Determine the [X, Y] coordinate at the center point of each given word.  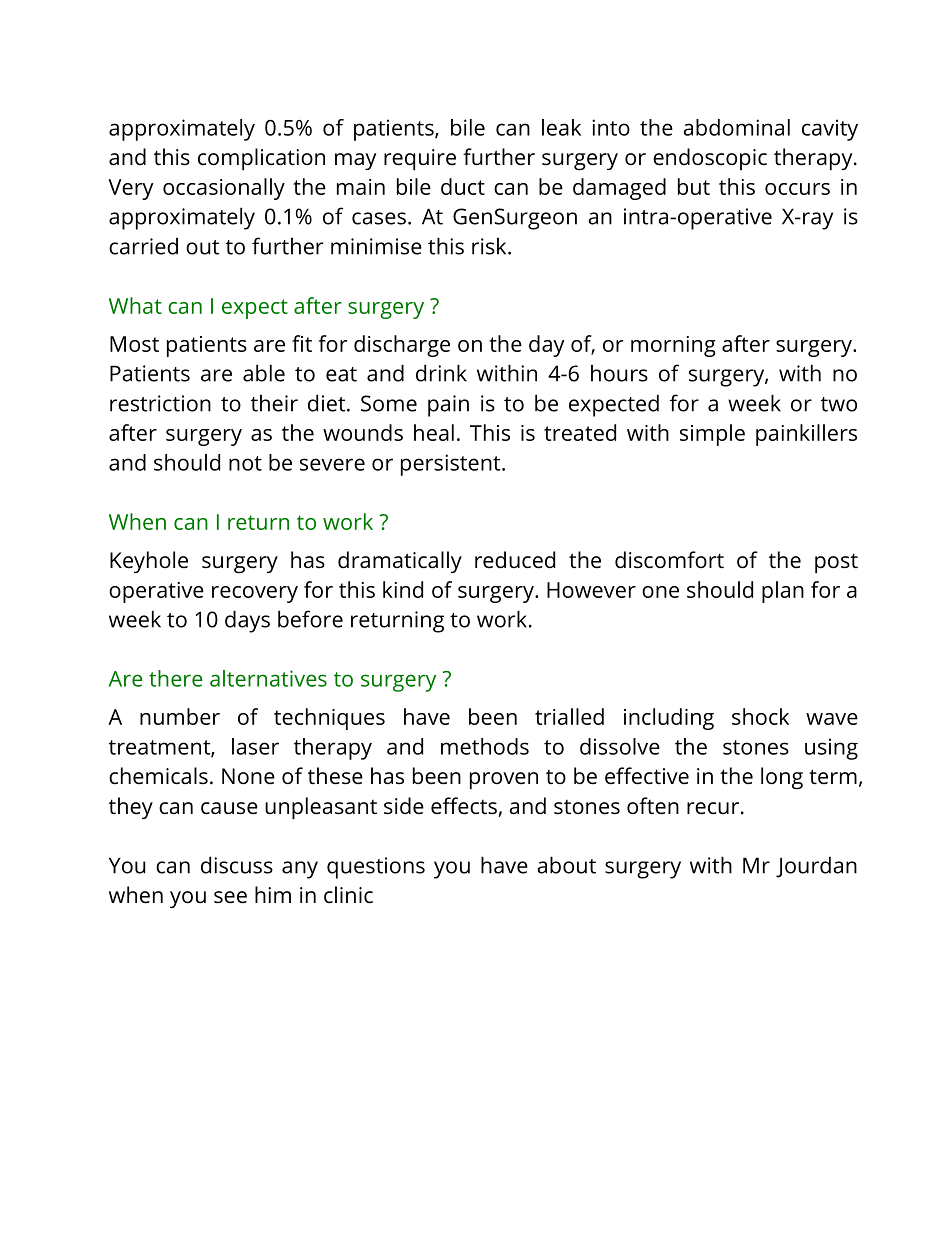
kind [403, 589]
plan [783, 592]
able [264, 373]
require [420, 160]
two [839, 404]
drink [441, 373]
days [247, 621]
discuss [237, 865]
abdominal [736, 127]
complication [261, 159]
